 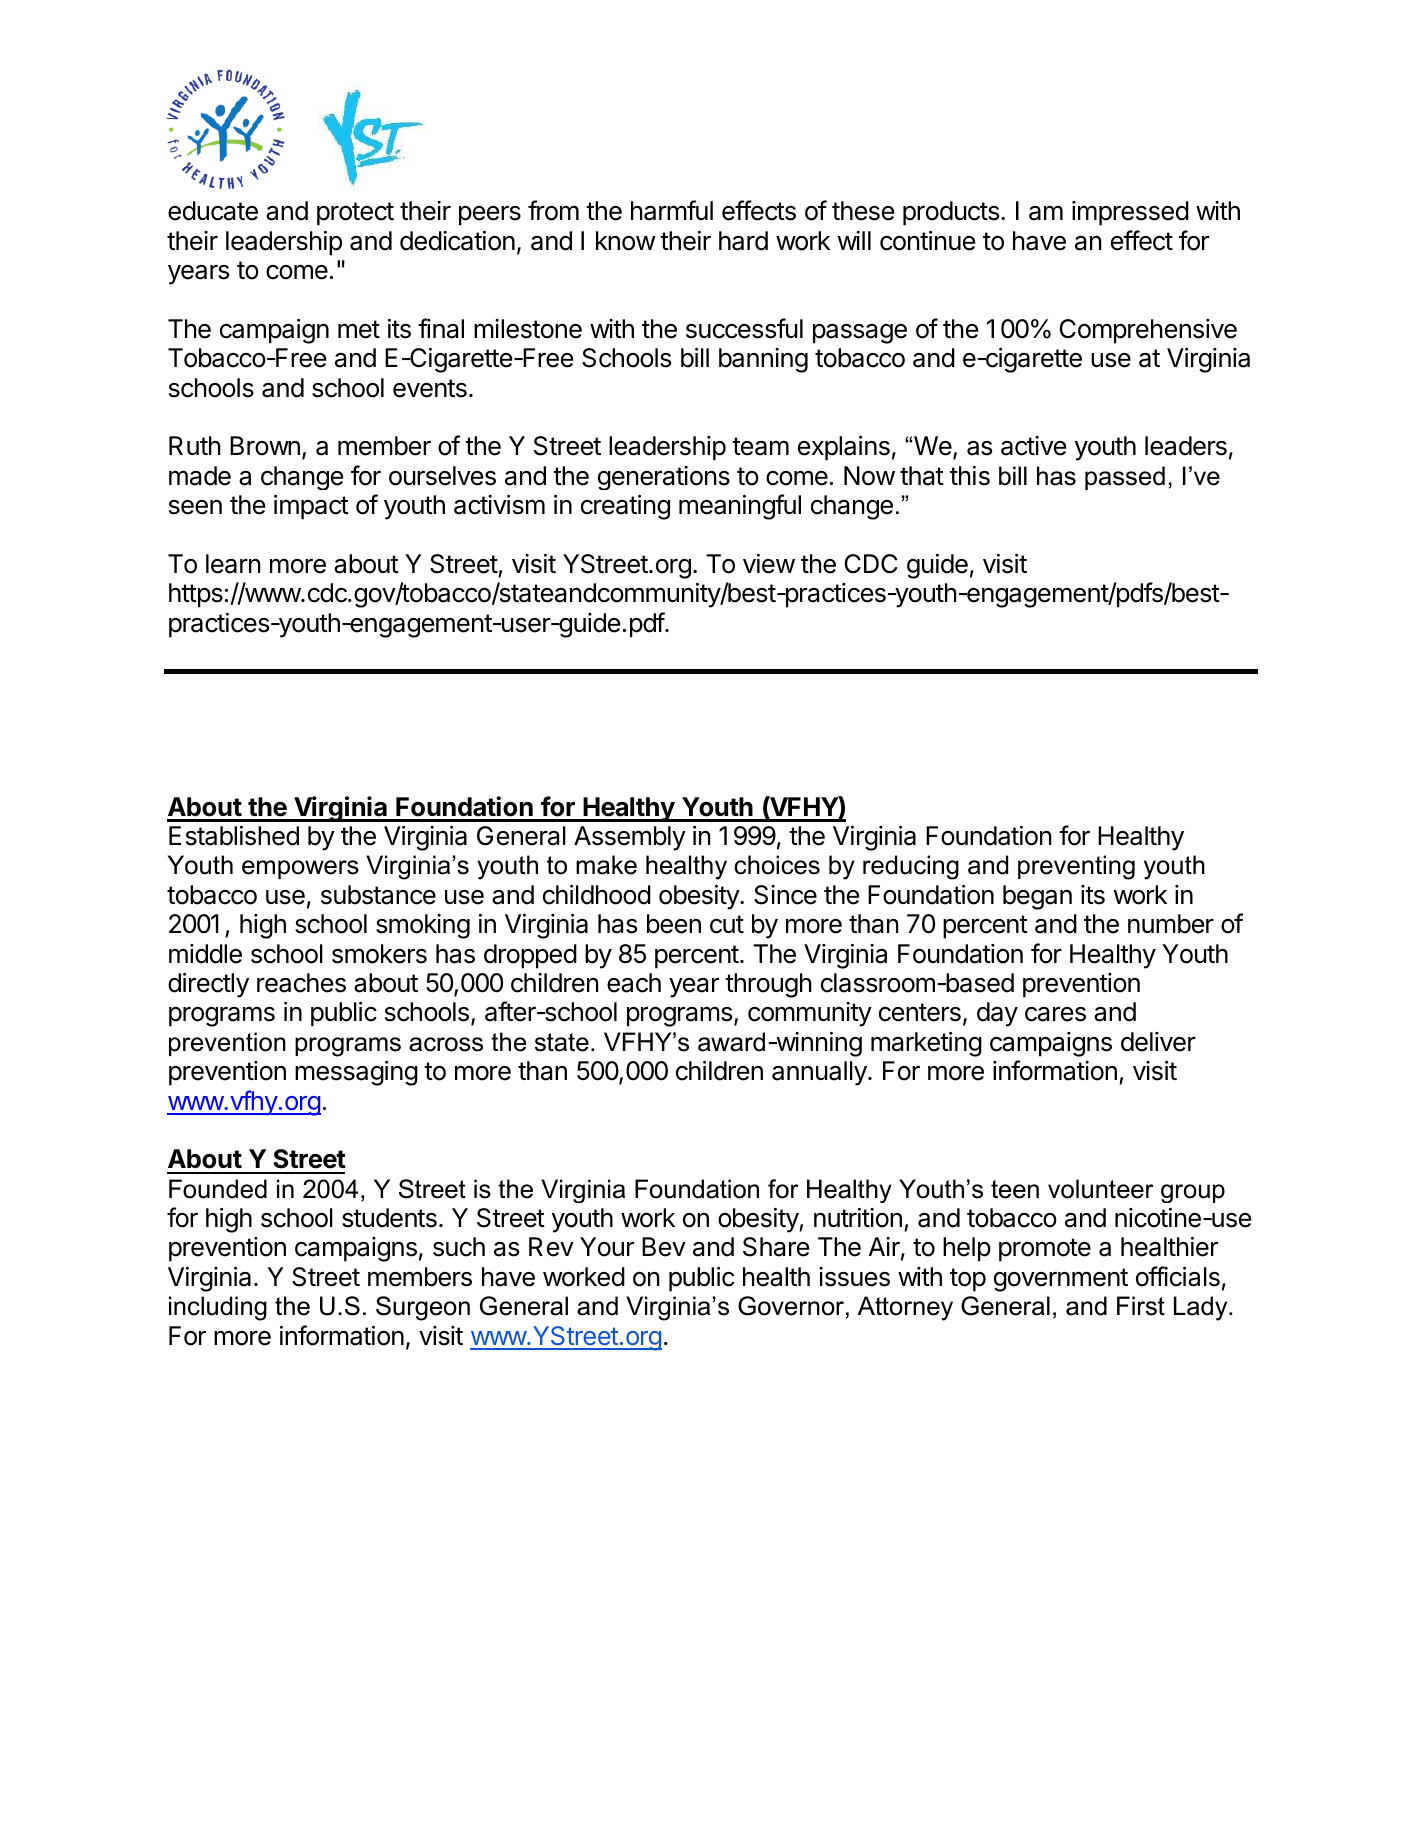 What do you see at coordinates (743, 241) in the document?
I see `hard` at bounding box center [743, 241].
